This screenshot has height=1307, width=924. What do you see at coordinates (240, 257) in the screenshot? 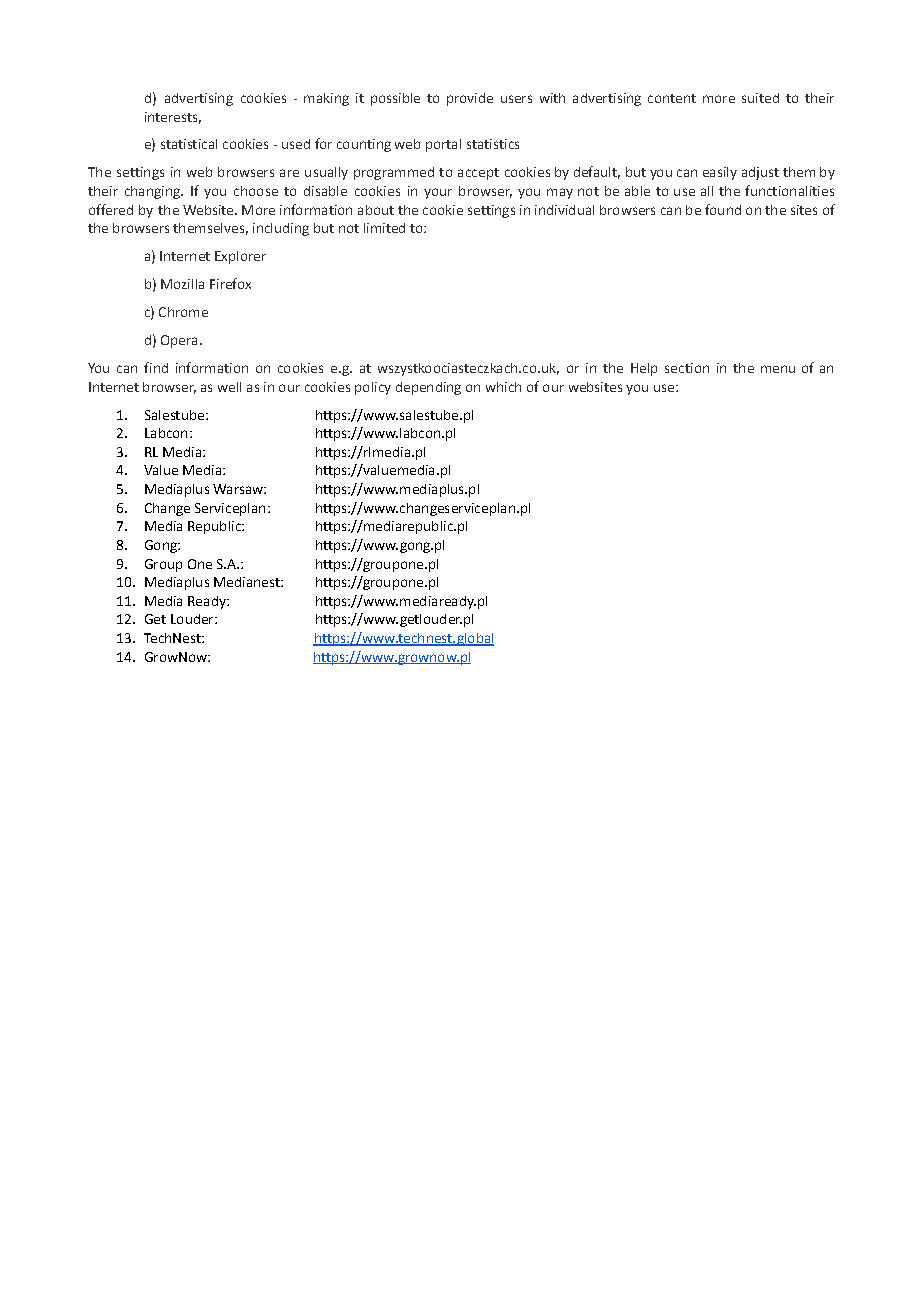
I see `Explorer` at bounding box center [240, 257].
